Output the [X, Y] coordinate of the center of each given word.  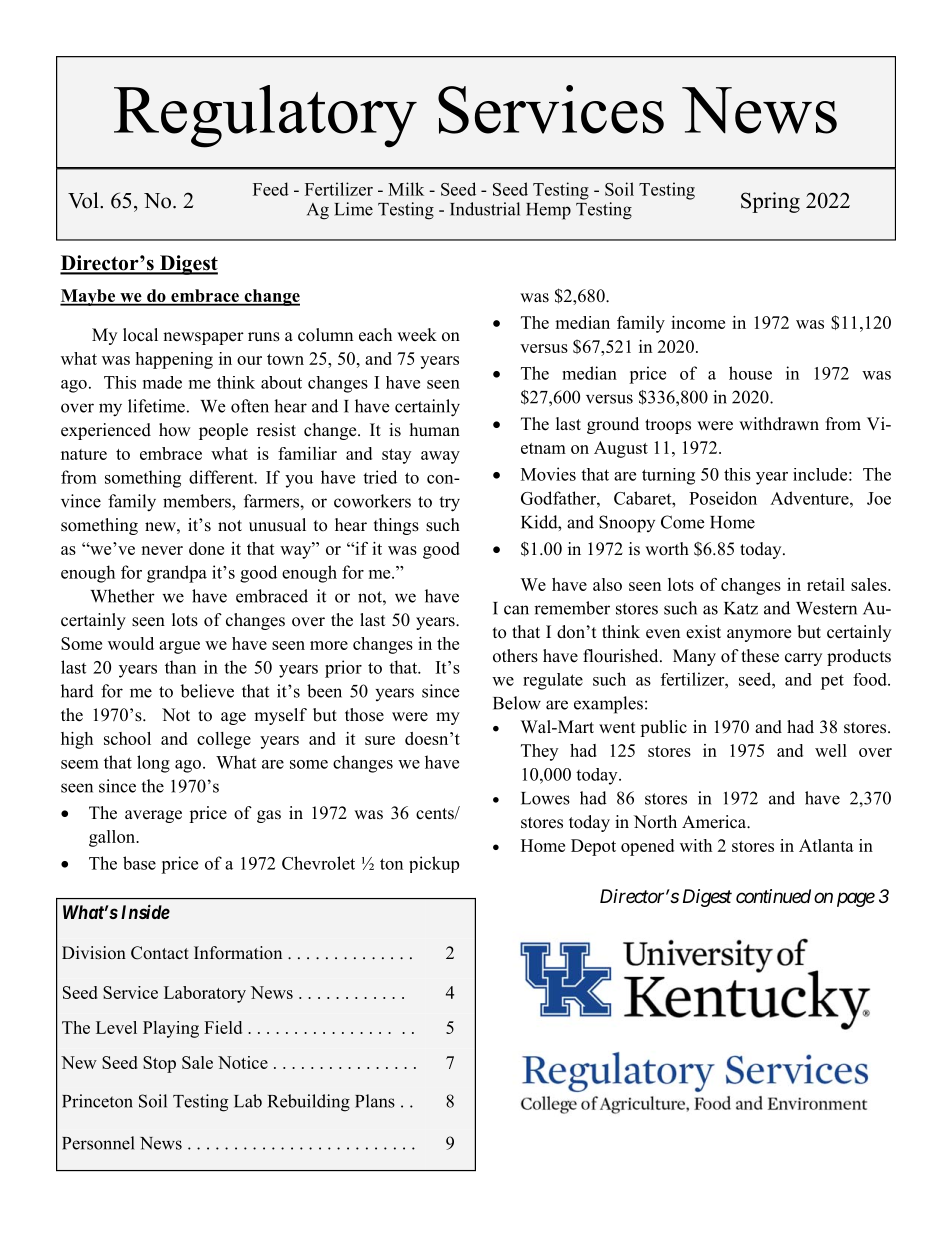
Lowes [545, 798]
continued [773, 896]
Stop [159, 1064]
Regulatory [265, 116]
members [198, 501]
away [440, 457]
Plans [375, 1101]
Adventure [810, 498]
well [831, 750]
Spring [770, 202]
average [153, 816]
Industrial [485, 209]
